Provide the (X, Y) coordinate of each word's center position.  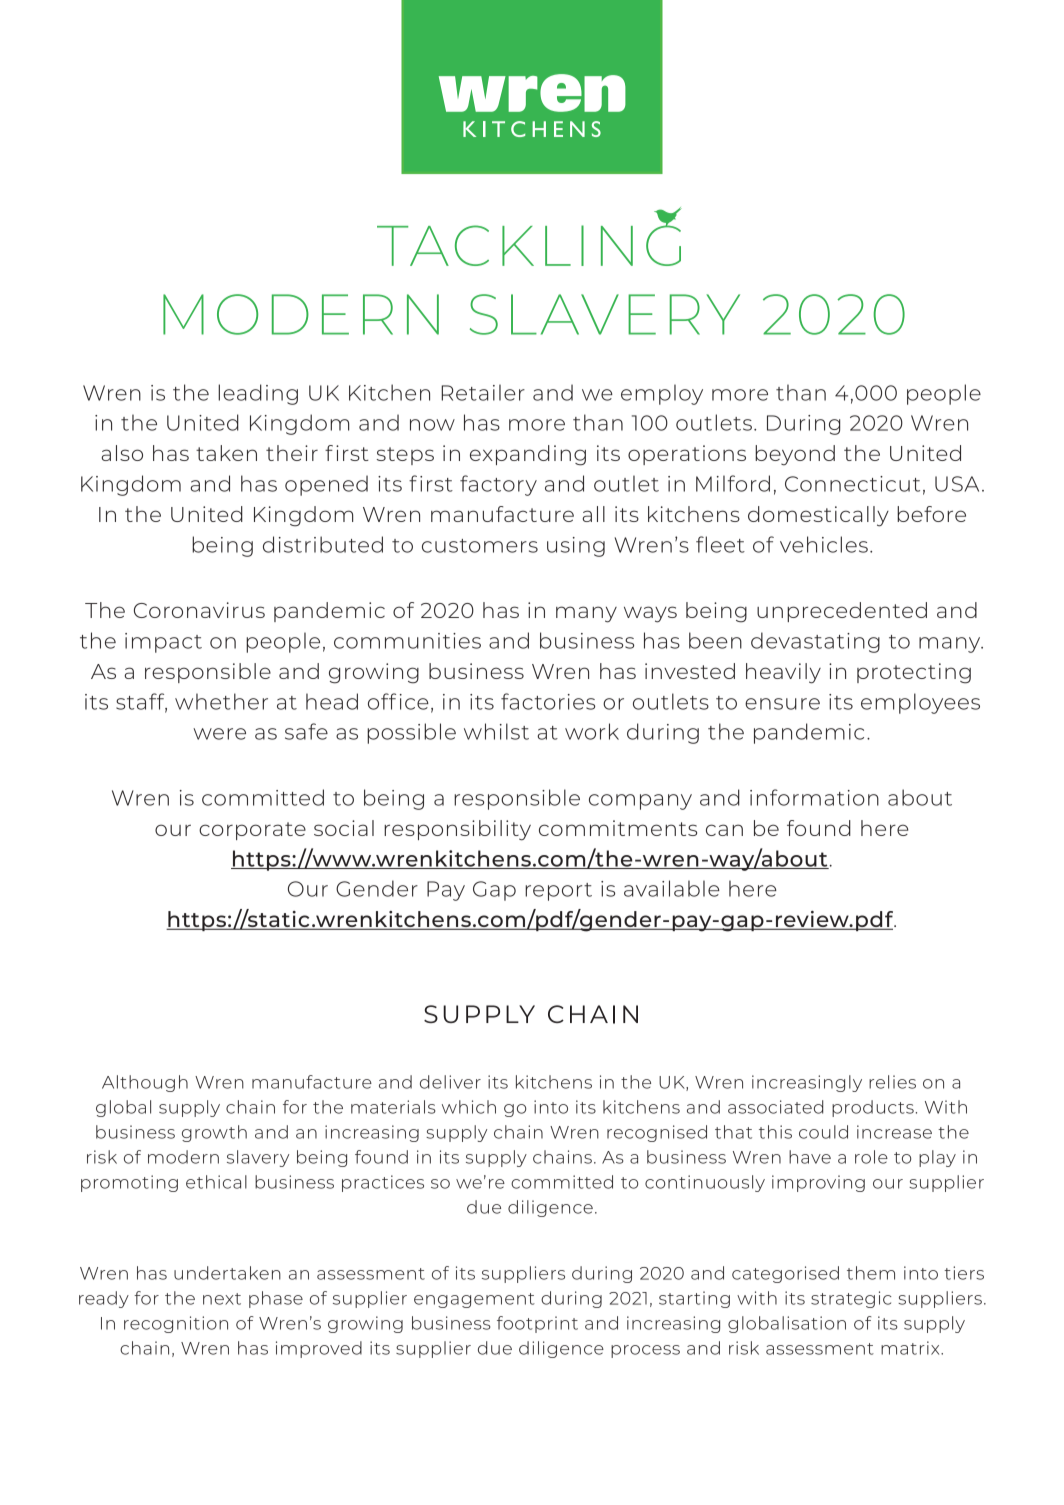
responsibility (457, 830)
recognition (176, 1324)
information (814, 797)
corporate (252, 831)
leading (258, 394)
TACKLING (529, 244)
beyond (795, 455)
